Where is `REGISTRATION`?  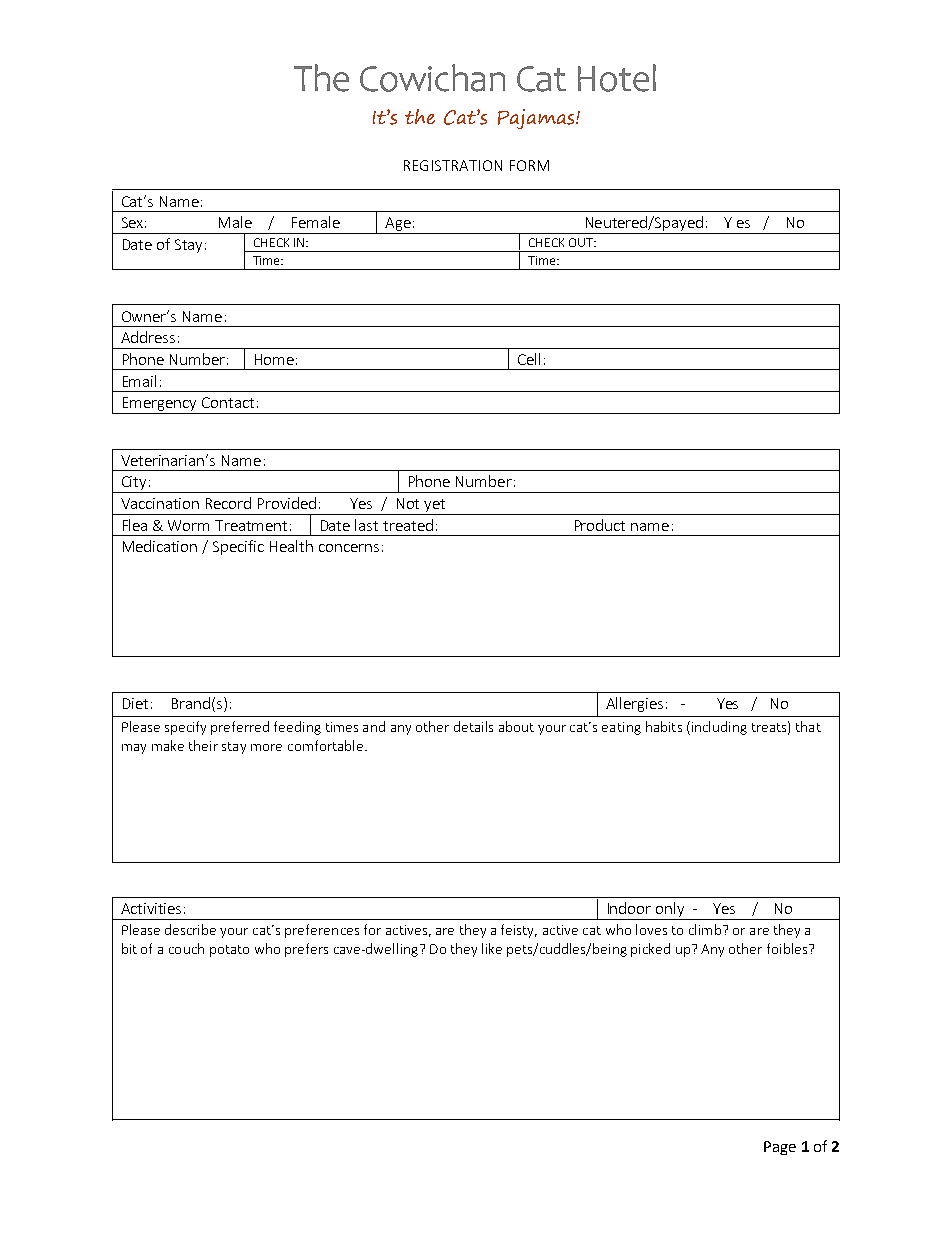 REGISTRATION is located at coordinates (453, 165).
